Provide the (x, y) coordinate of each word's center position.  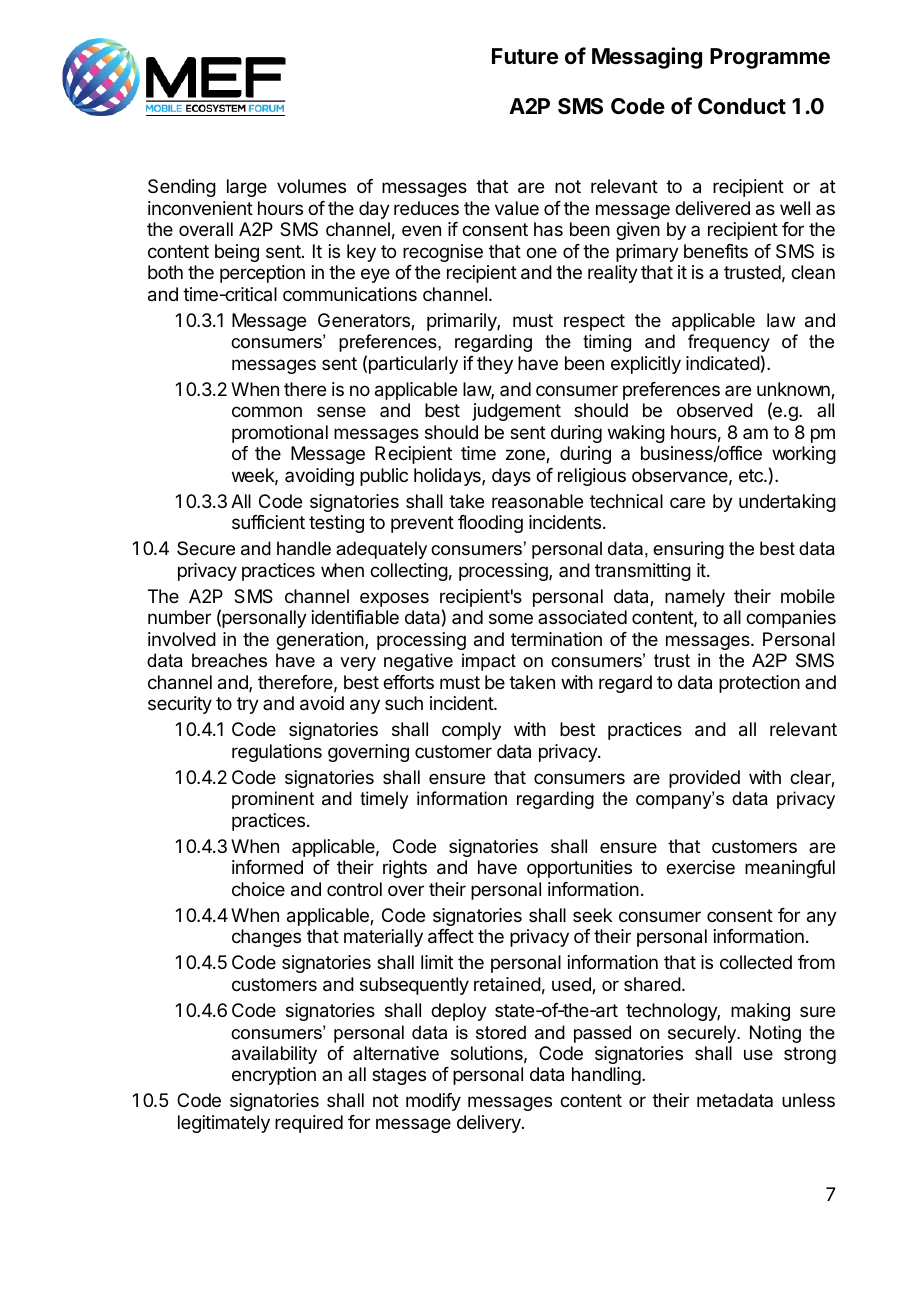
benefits (716, 251)
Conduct (742, 106)
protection (759, 684)
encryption (274, 1076)
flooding (490, 524)
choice (258, 889)
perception (262, 274)
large (247, 188)
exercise (700, 867)
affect (451, 936)
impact (489, 662)
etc (752, 475)
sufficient (268, 522)
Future (525, 56)
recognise (443, 253)
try (248, 705)
